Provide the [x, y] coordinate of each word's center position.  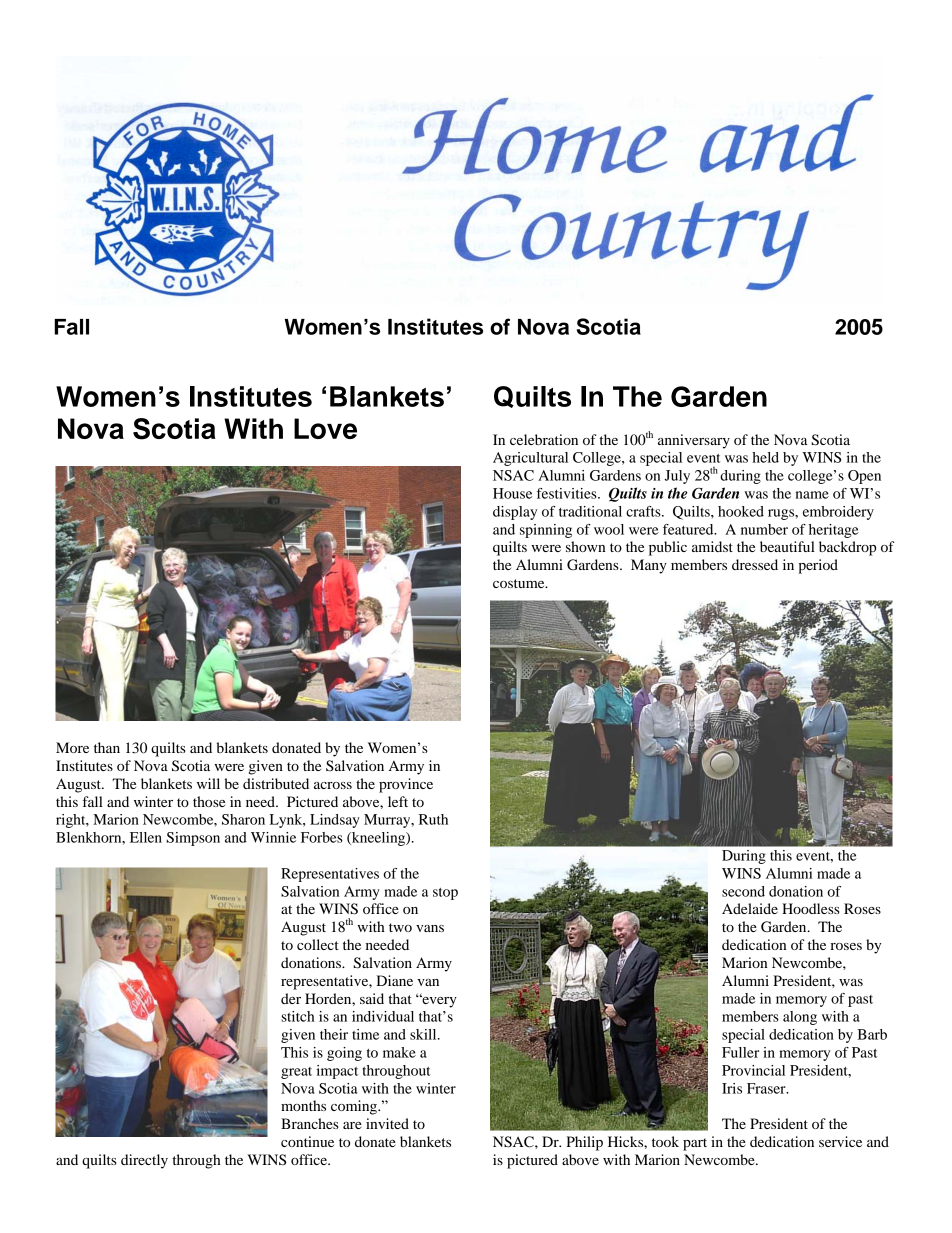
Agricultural [530, 459]
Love [325, 428]
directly [144, 1161]
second [743, 891]
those [209, 801]
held [765, 457]
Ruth [433, 819]
